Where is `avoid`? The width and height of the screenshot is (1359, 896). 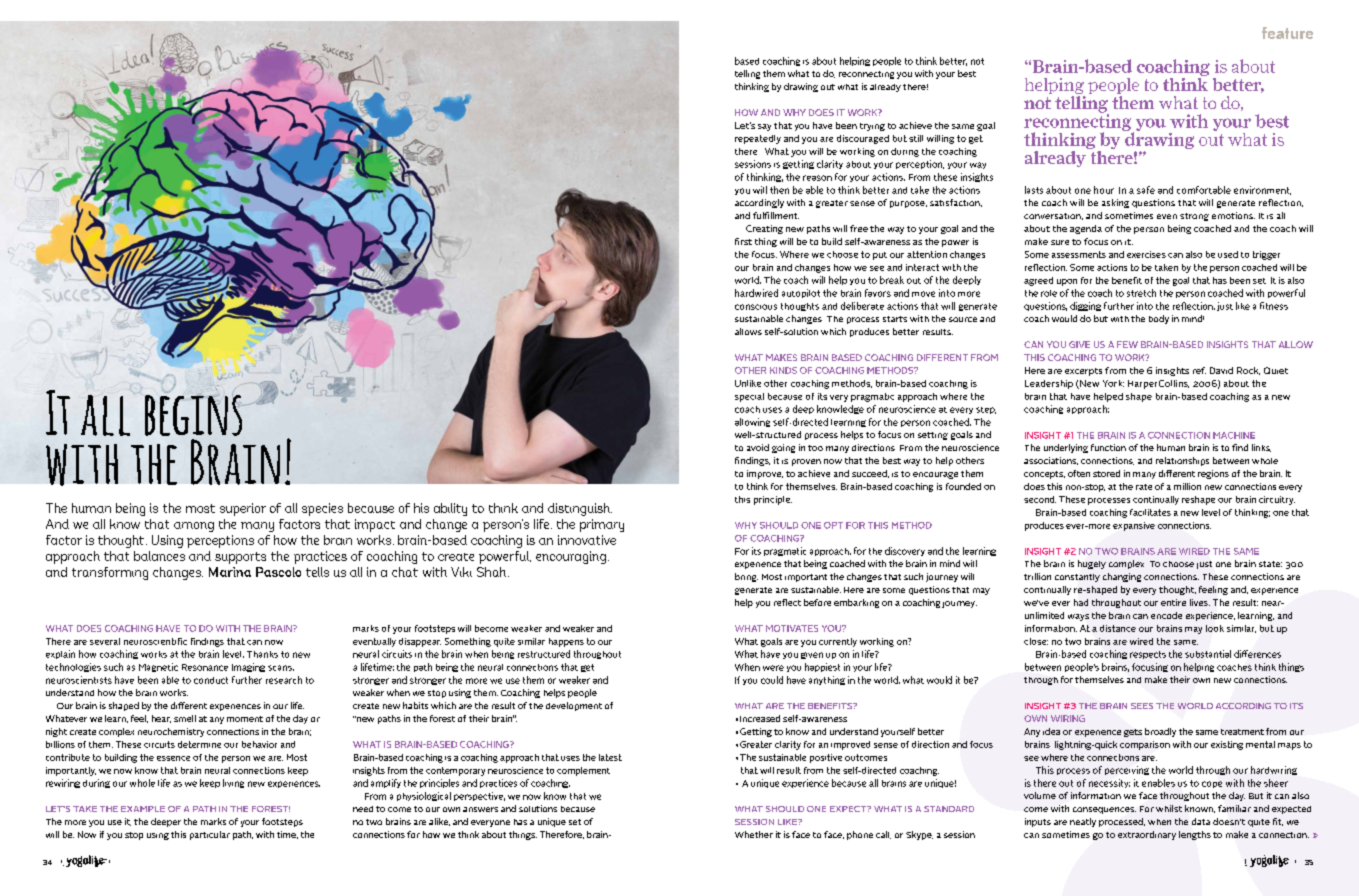
avoid is located at coordinates (758, 447).
